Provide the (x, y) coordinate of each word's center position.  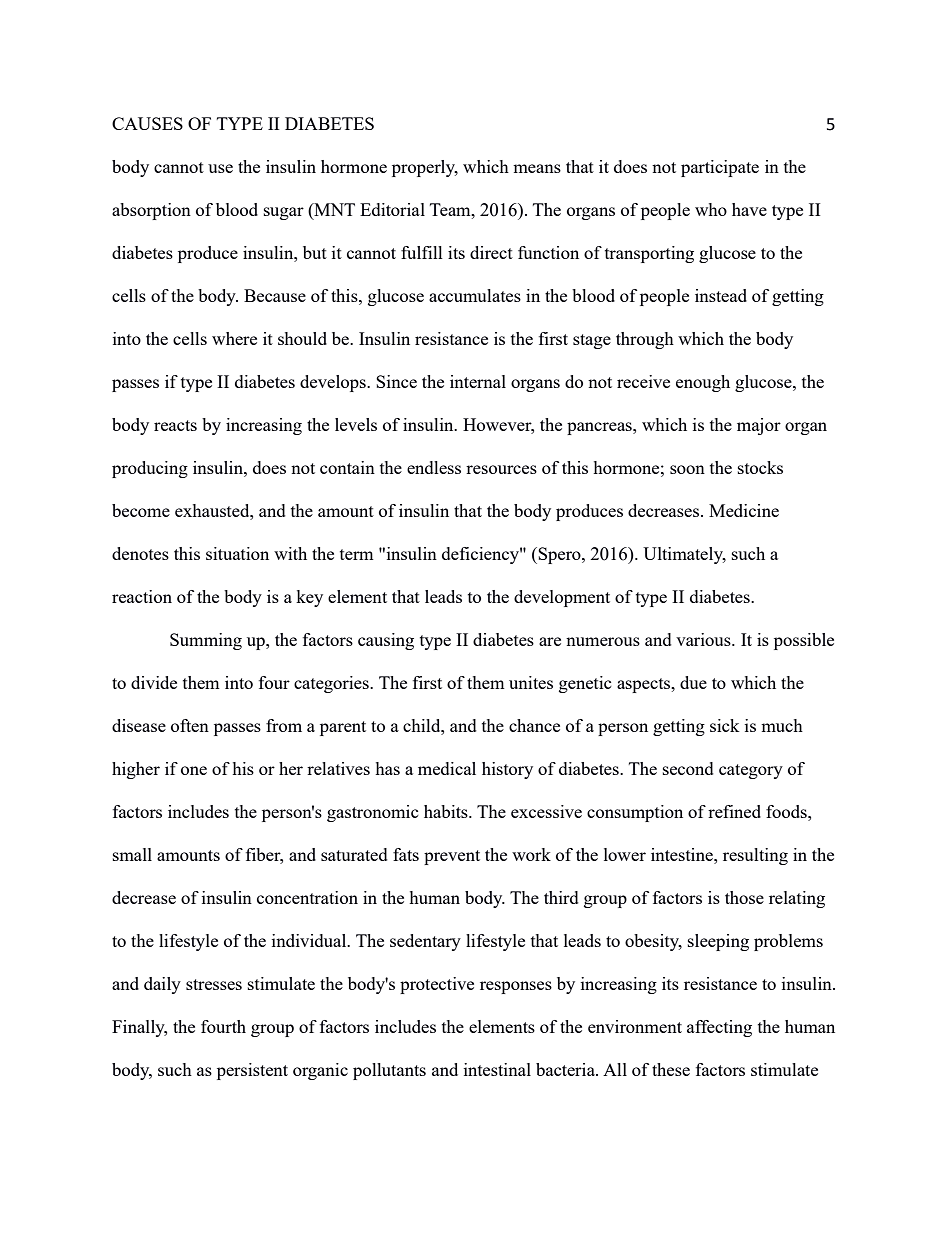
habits (447, 811)
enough (703, 383)
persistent (252, 1071)
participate (720, 168)
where (234, 338)
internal (478, 381)
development (562, 598)
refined (734, 811)
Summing (206, 641)
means (537, 168)
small (132, 854)
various (704, 639)
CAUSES (147, 123)
